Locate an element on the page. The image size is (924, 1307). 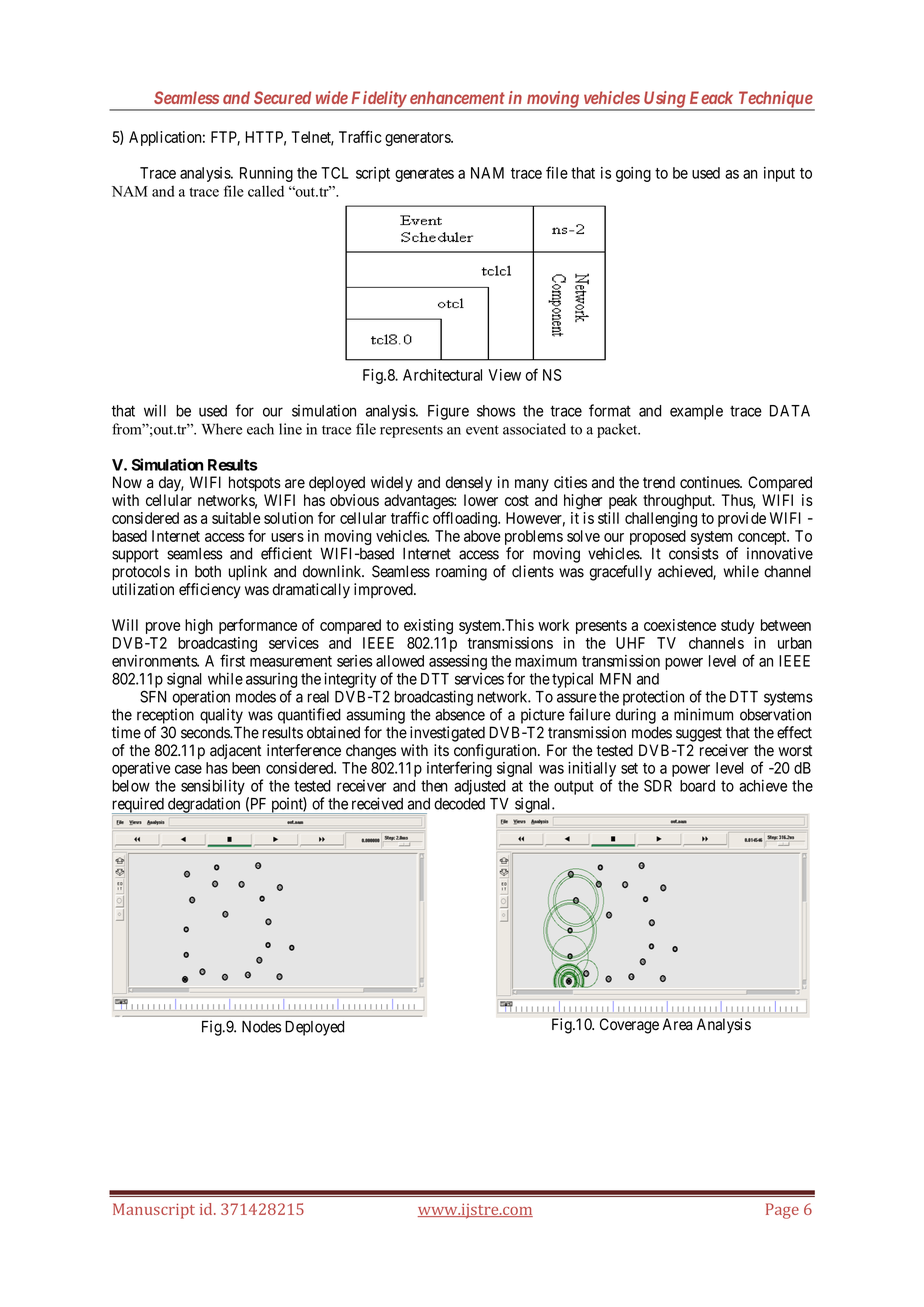
Nodes is located at coordinates (261, 1027).
